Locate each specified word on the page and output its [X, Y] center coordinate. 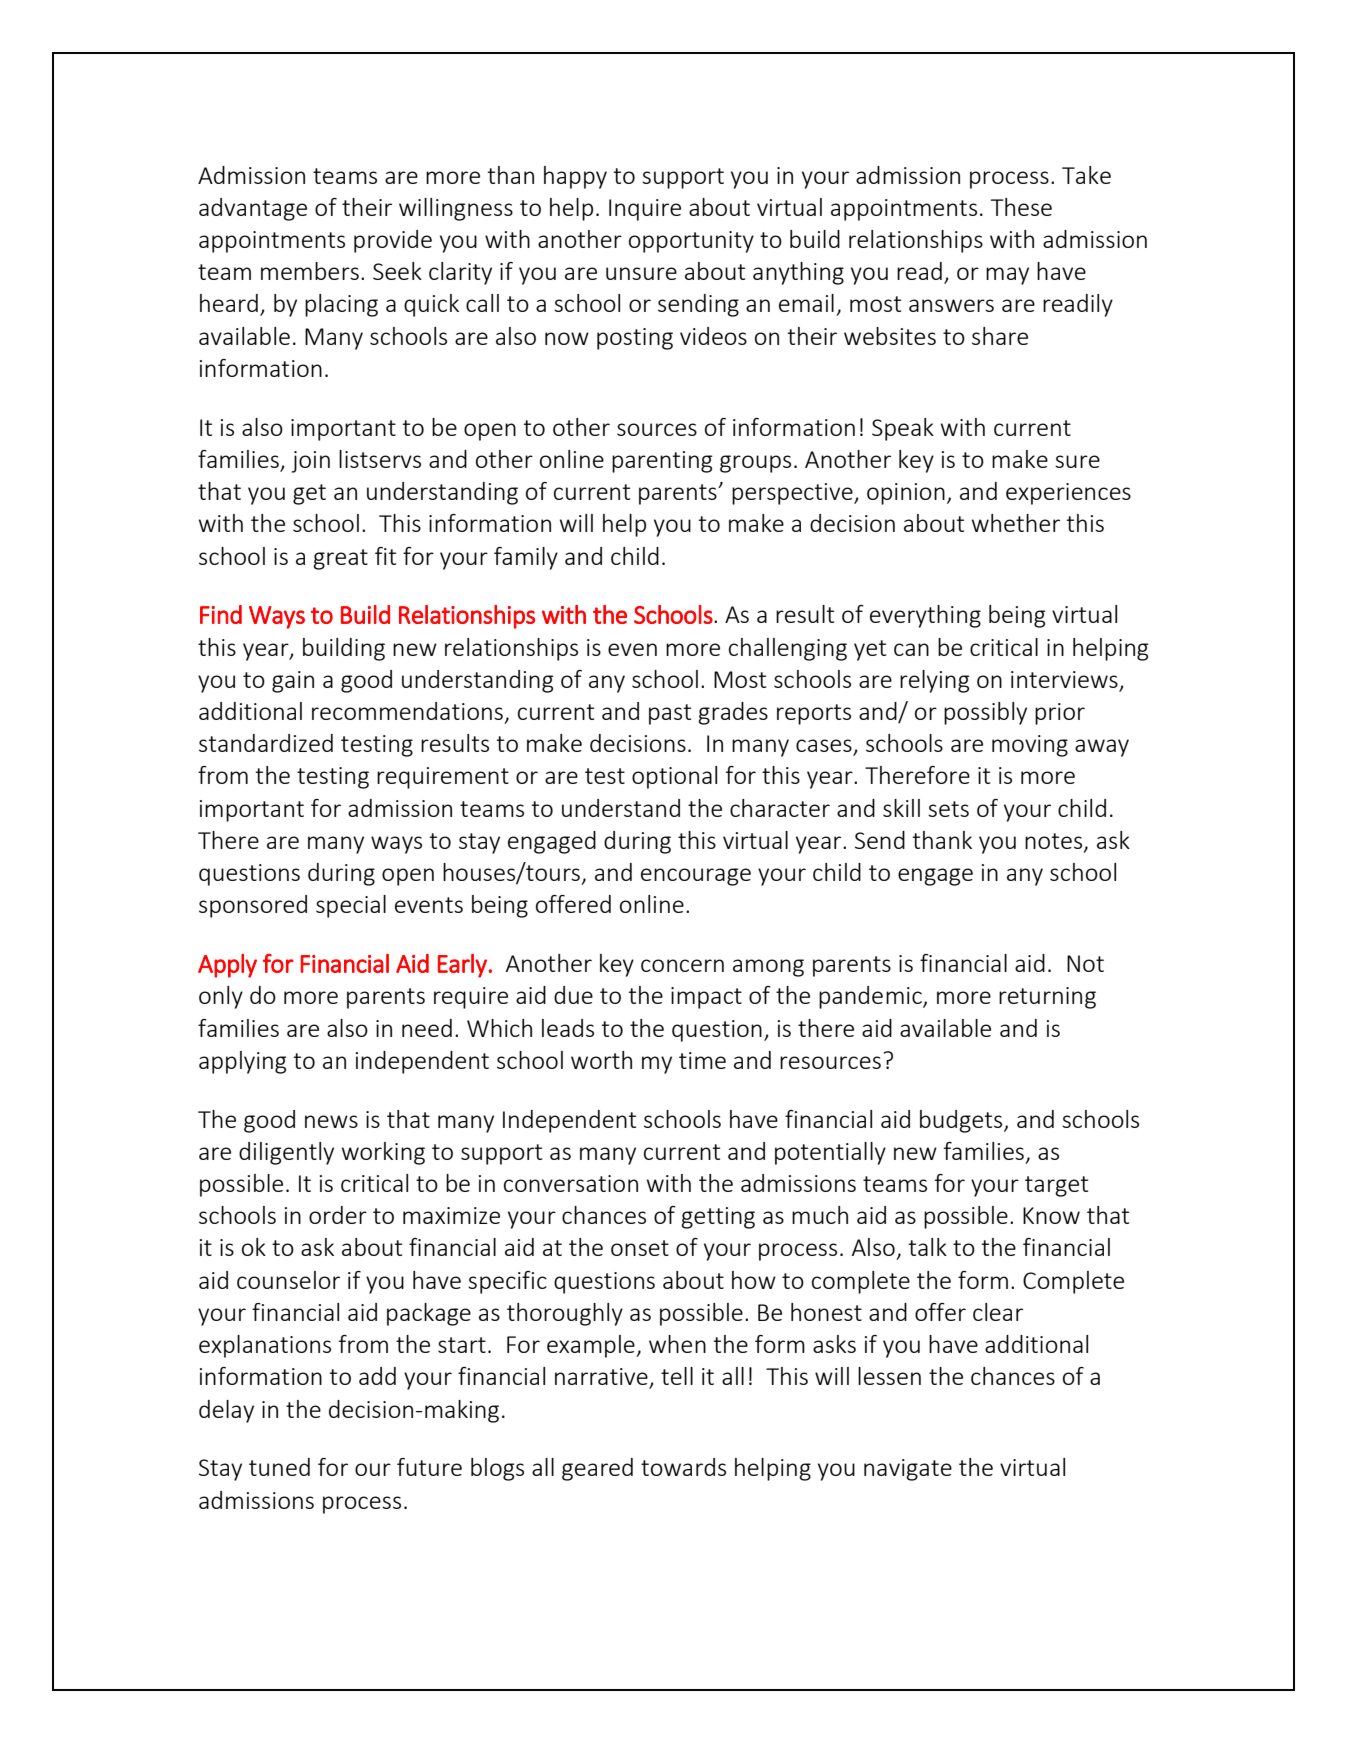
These [1021, 207]
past [670, 714]
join [310, 462]
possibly [985, 713]
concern [682, 965]
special [351, 906]
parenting [662, 462]
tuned [279, 1467]
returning [1047, 998]
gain [293, 682]
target [1056, 1186]
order [338, 1215]
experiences [1068, 494]
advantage [253, 209]
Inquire [645, 210]
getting [718, 1218]
